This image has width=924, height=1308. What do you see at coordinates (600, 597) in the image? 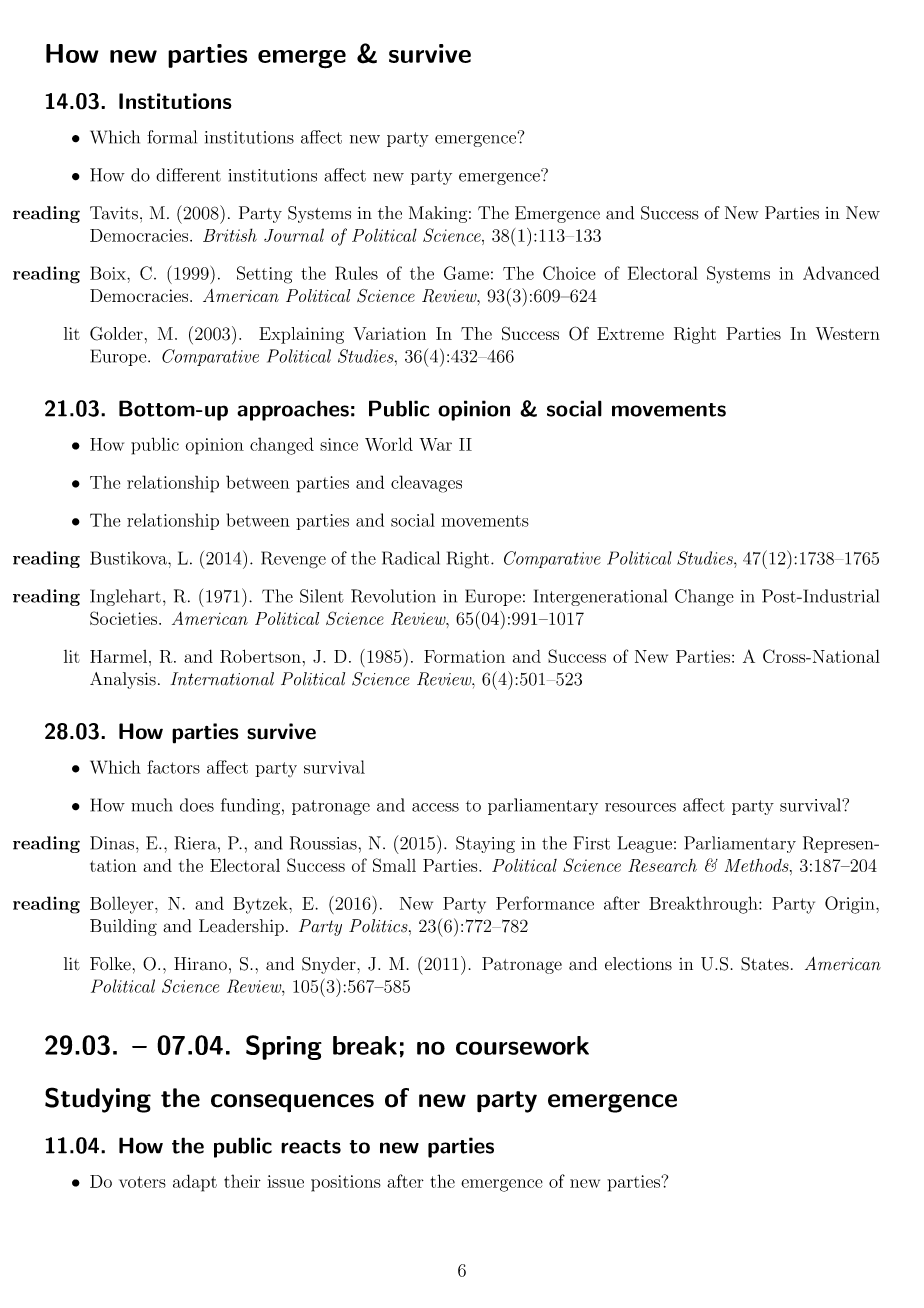
I see `Intergenerational` at bounding box center [600, 597].
